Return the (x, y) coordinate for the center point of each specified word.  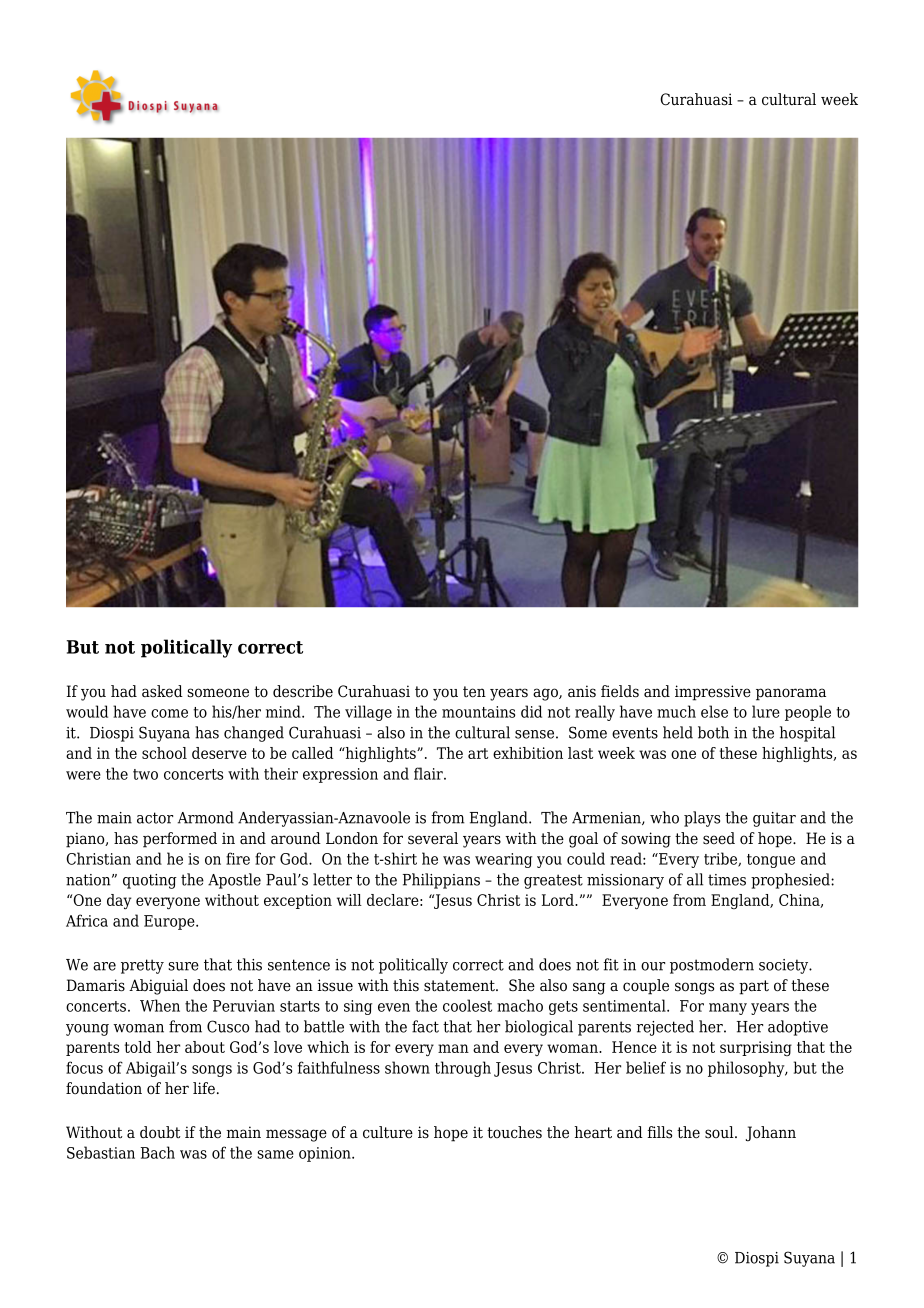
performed (180, 840)
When (160, 1005)
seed (719, 838)
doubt (160, 1132)
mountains (478, 712)
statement (460, 986)
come (169, 713)
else (714, 711)
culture (388, 1132)
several (433, 838)
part (754, 987)
